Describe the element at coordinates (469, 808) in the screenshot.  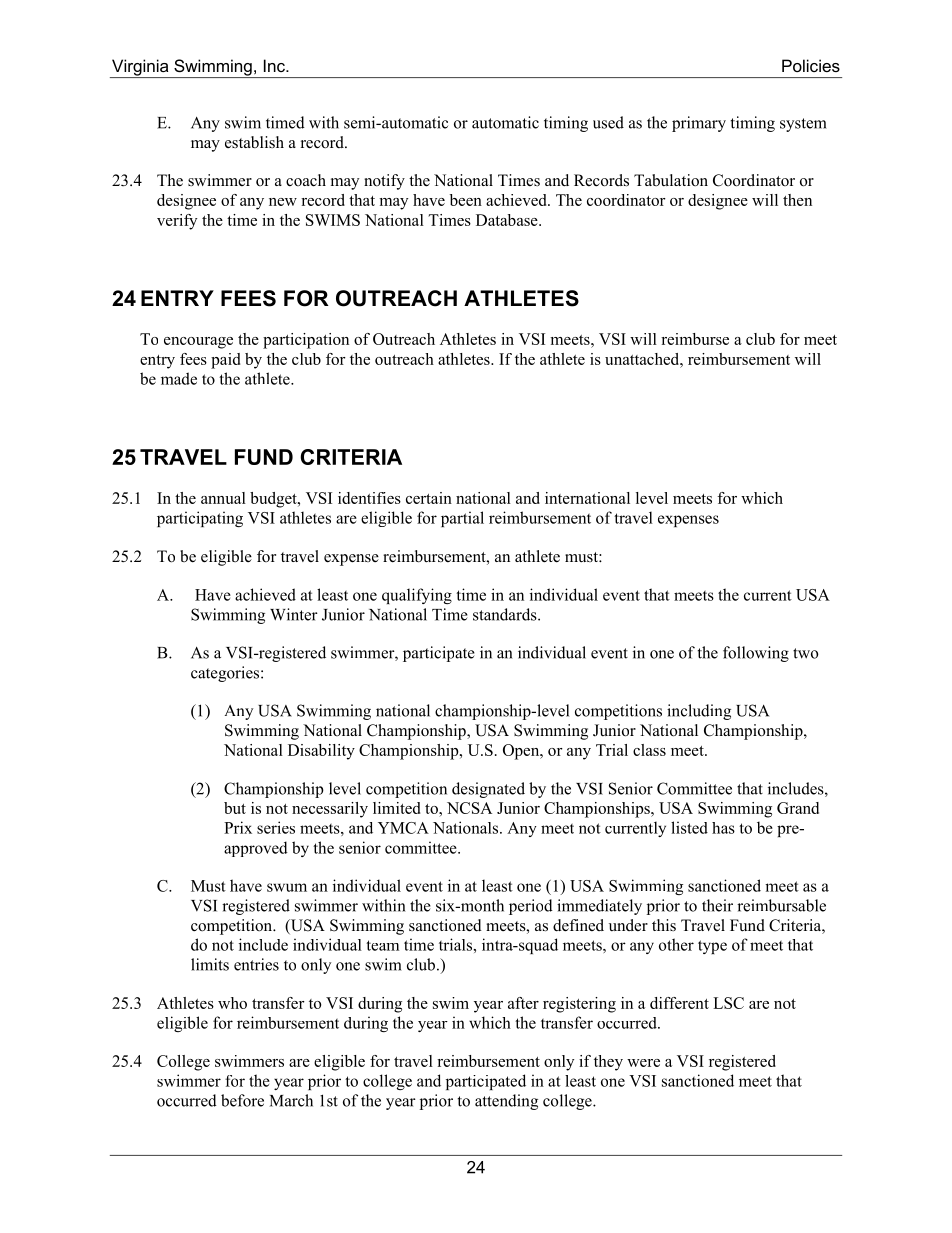
I see `NCSA` at that location.
